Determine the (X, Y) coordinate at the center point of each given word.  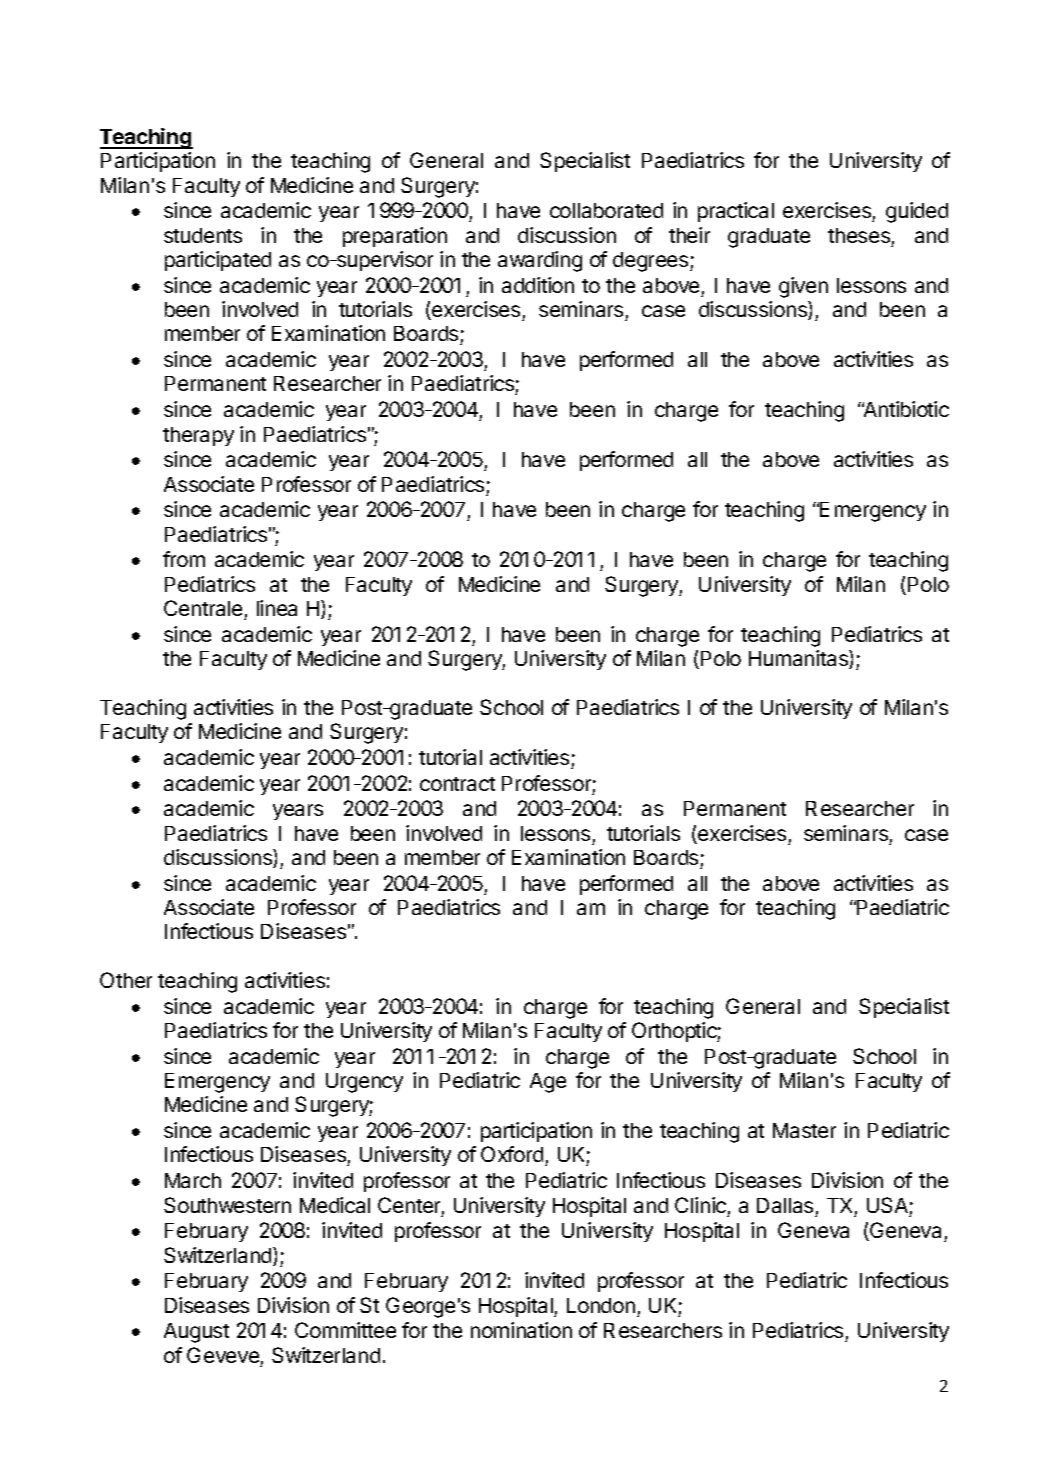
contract (457, 784)
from (184, 559)
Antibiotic (905, 409)
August (196, 1333)
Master (804, 1130)
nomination (521, 1330)
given (803, 287)
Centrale (203, 608)
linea (277, 608)
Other (126, 980)
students (203, 235)
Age (548, 1083)
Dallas (785, 1205)
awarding (540, 261)
